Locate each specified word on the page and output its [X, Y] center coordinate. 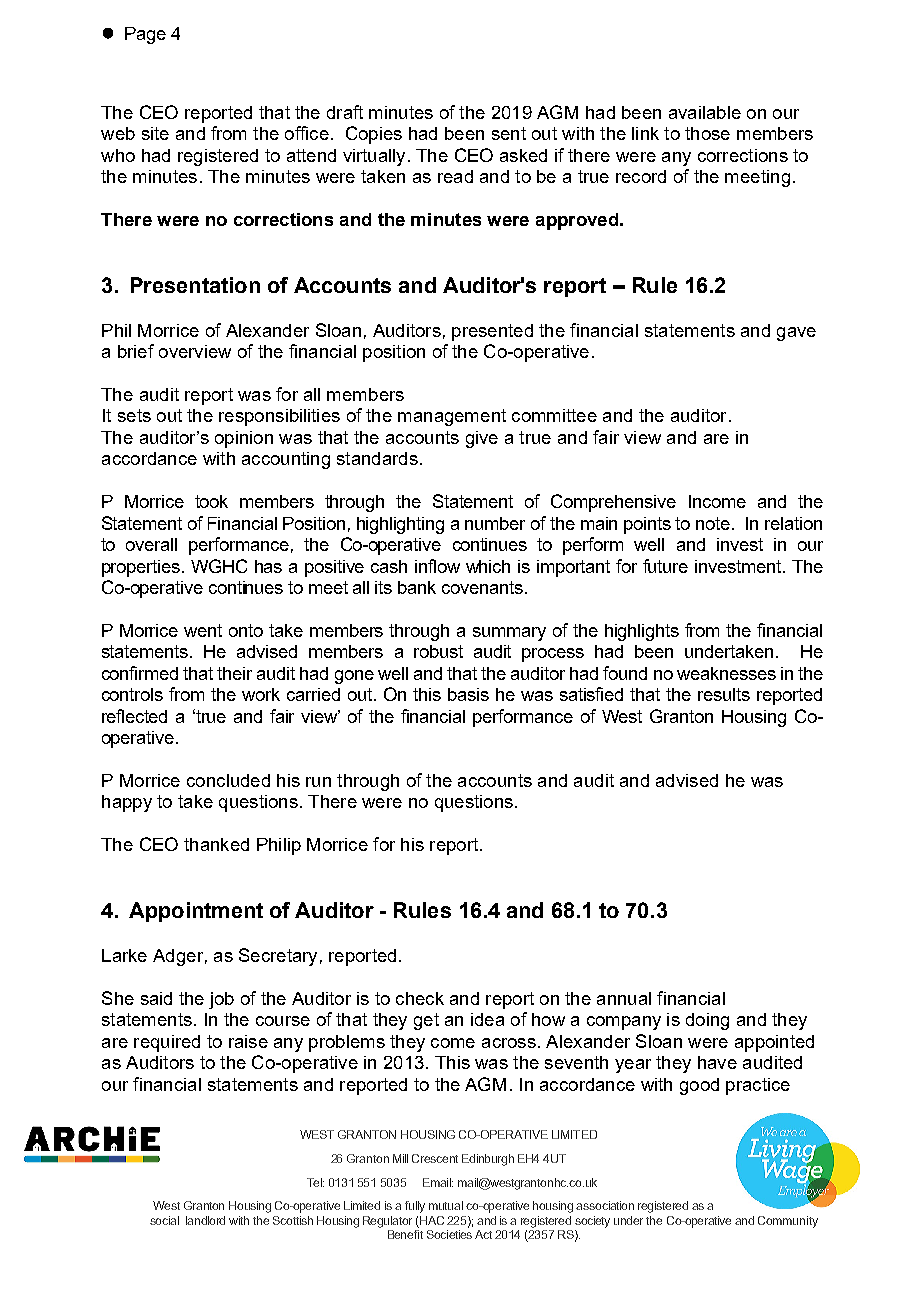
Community [788, 1222]
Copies [374, 135]
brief [136, 351]
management [452, 417]
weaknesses [726, 673]
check [420, 998]
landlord [205, 1220]
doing [707, 1021]
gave [796, 334]
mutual [446, 1205]
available [705, 112]
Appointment [196, 912]
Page [145, 35]
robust [438, 651]
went [203, 630]
